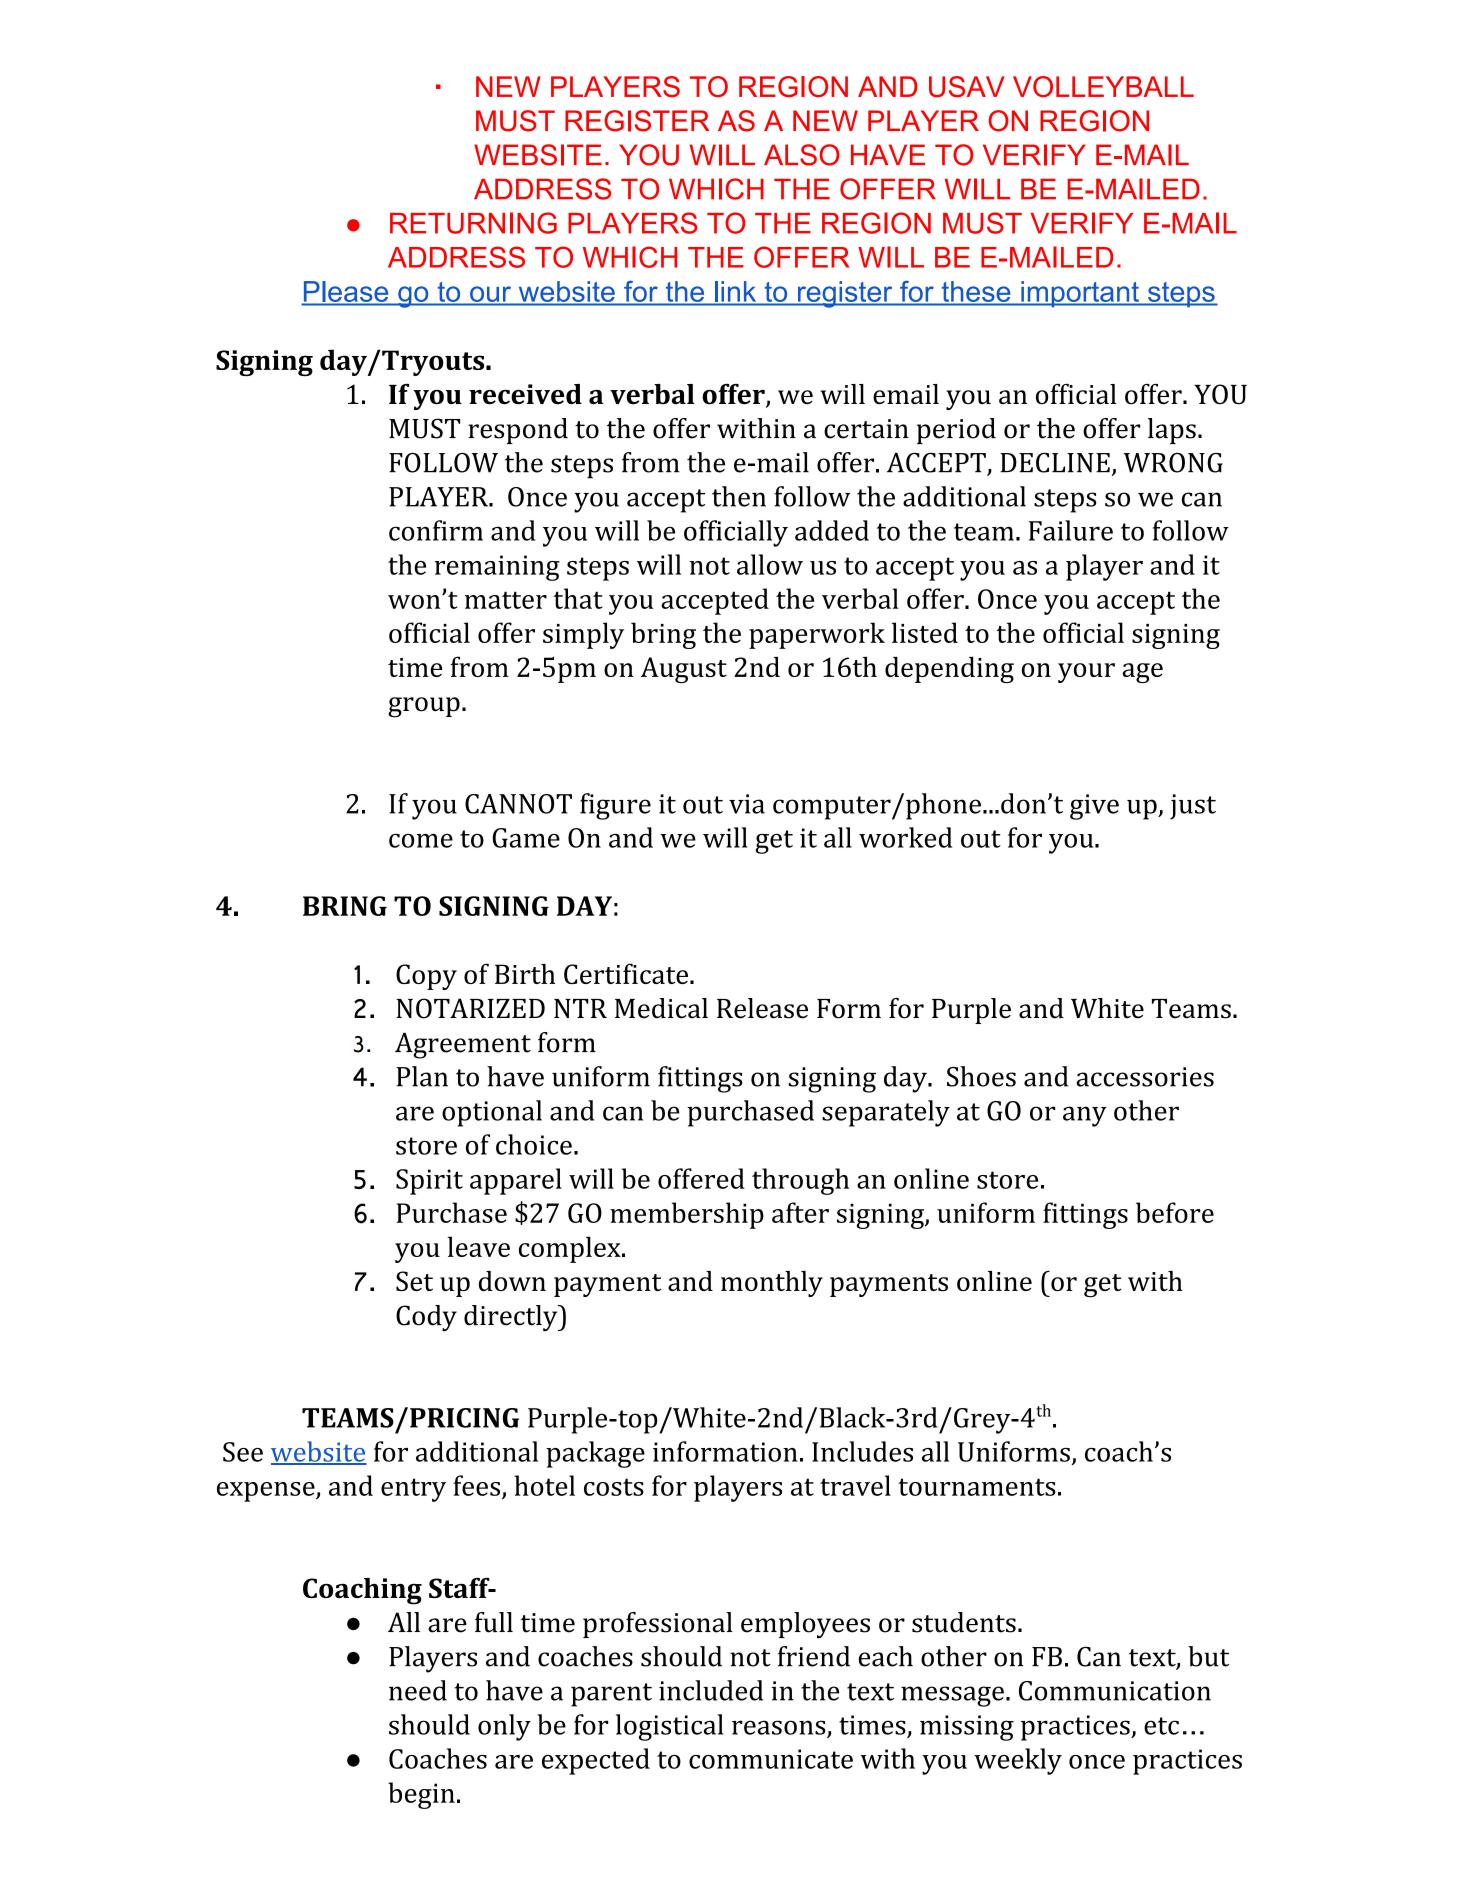  I want to click on ALSO, so click(802, 155).
